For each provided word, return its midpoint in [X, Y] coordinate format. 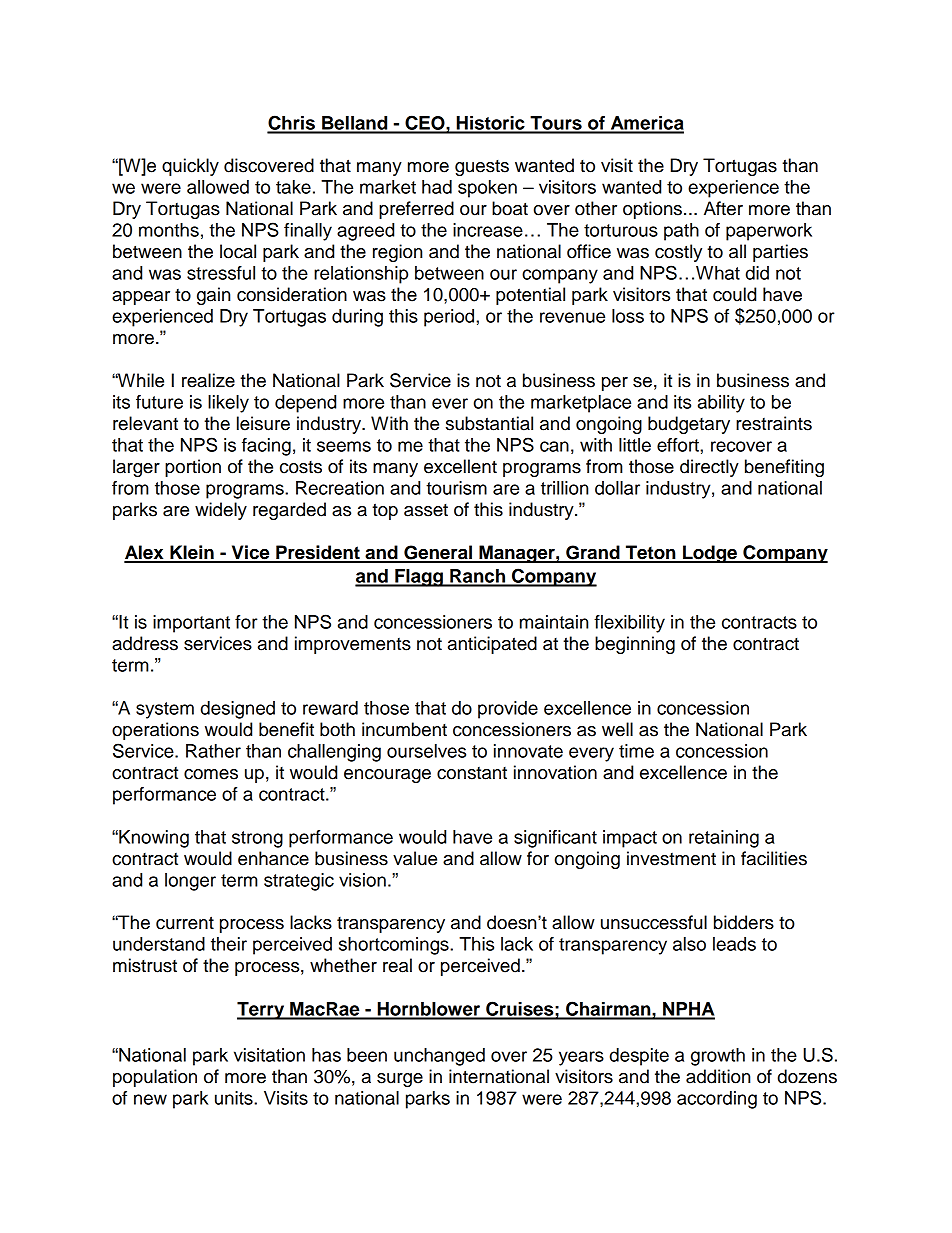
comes [211, 774]
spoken [487, 189]
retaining [724, 839]
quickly [190, 167]
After [723, 208]
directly [709, 468]
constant [472, 773]
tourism [456, 488]
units [235, 1098]
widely [221, 511]
